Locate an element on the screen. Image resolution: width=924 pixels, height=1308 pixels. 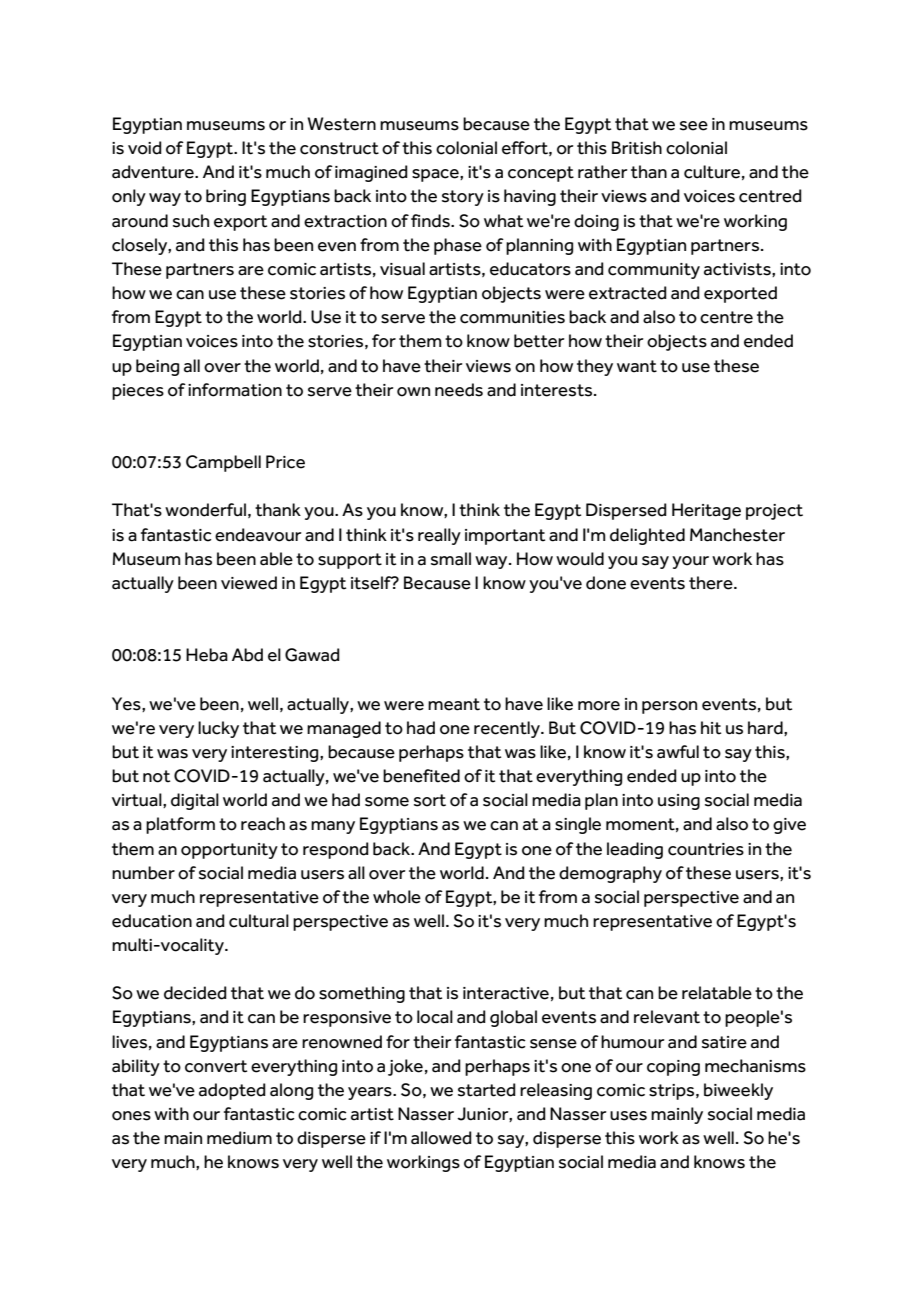
story is located at coordinates (463, 198).
